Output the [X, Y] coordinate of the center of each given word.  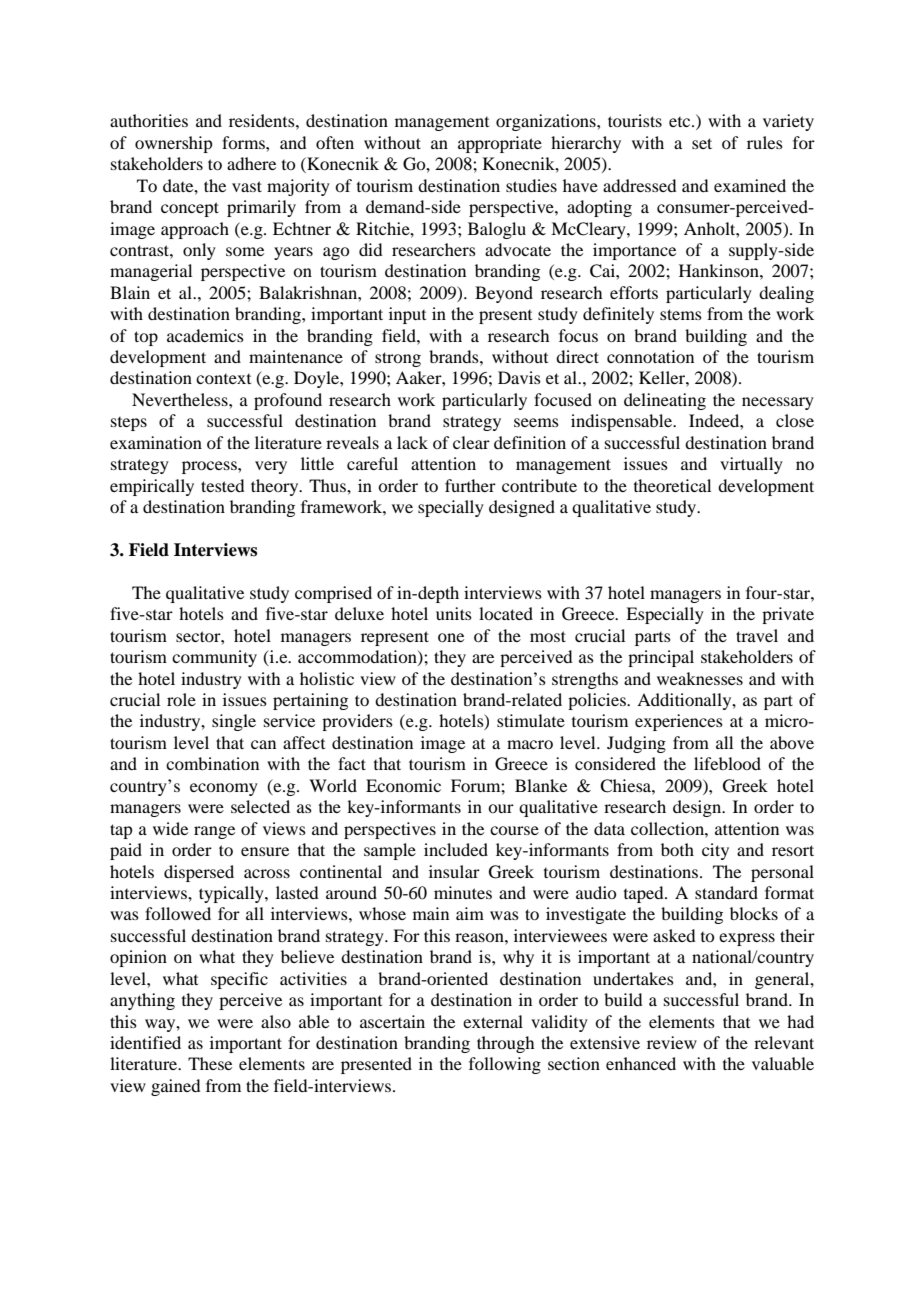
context [223, 379]
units [454, 613]
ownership [173, 144]
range [214, 832]
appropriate [500, 144]
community [214, 658]
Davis [519, 377]
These [210, 1063]
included [456, 849]
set [702, 143]
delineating [665, 401]
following [505, 1065]
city [715, 851]
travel [757, 635]
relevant [784, 1042]
